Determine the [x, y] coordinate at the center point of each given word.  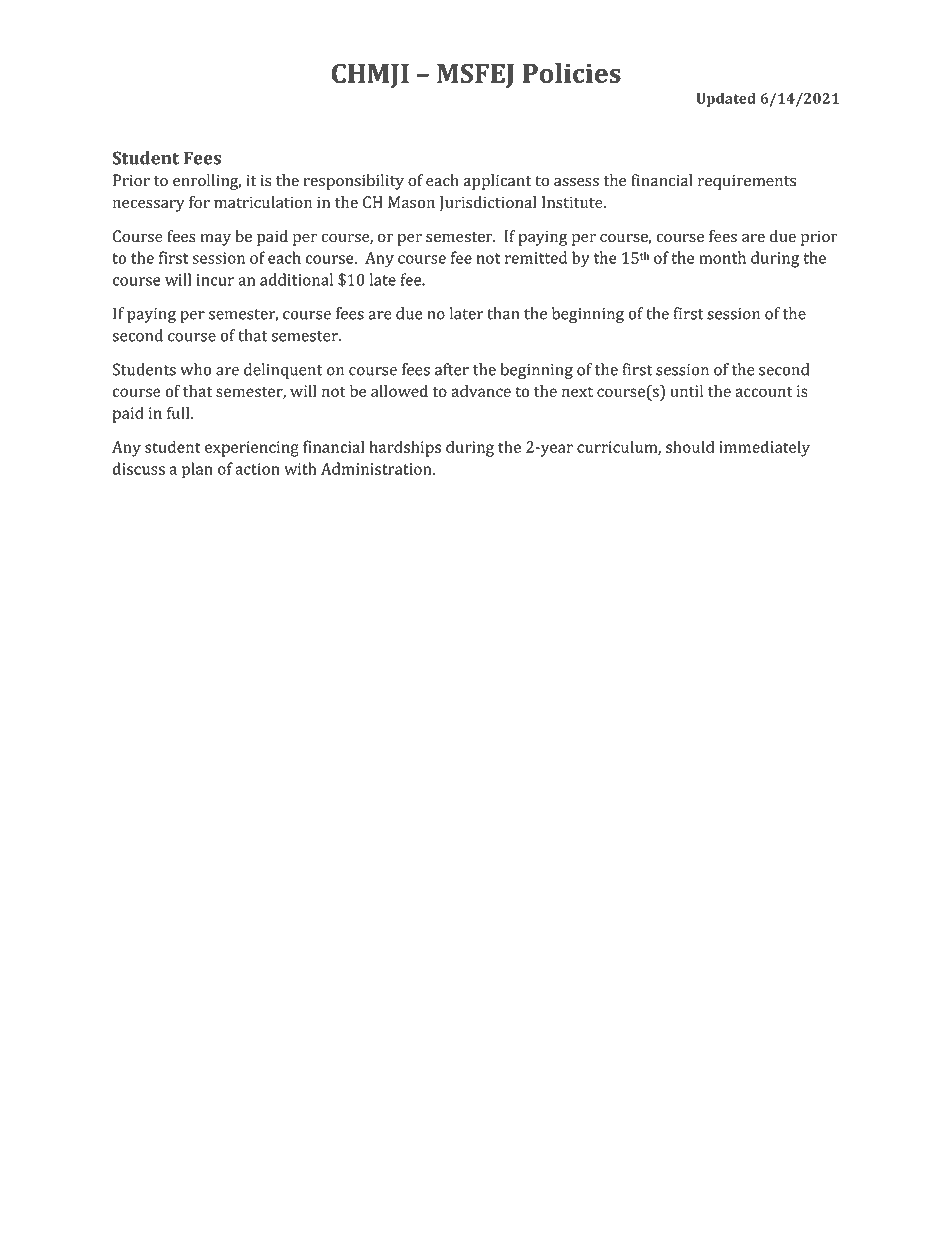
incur [215, 280]
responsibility [354, 182]
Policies [572, 73]
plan [197, 470]
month [722, 257]
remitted [536, 257]
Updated [726, 100]
